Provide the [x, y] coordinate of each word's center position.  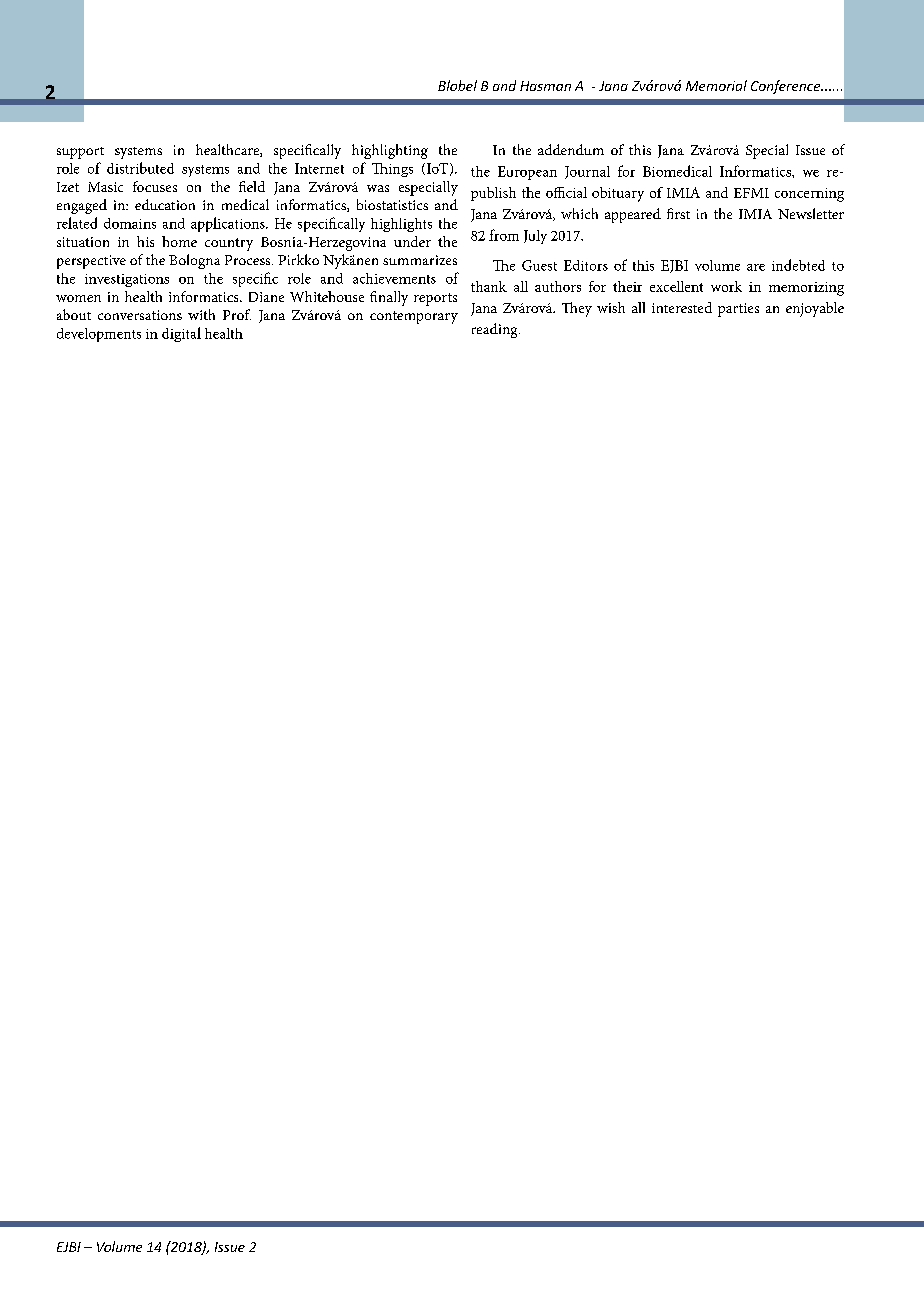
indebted [798, 265]
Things [392, 170]
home [179, 241]
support [80, 153]
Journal [587, 172]
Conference [787, 87]
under [412, 241]
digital [181, 334]
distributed [140, 168]
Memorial [716, 85]
